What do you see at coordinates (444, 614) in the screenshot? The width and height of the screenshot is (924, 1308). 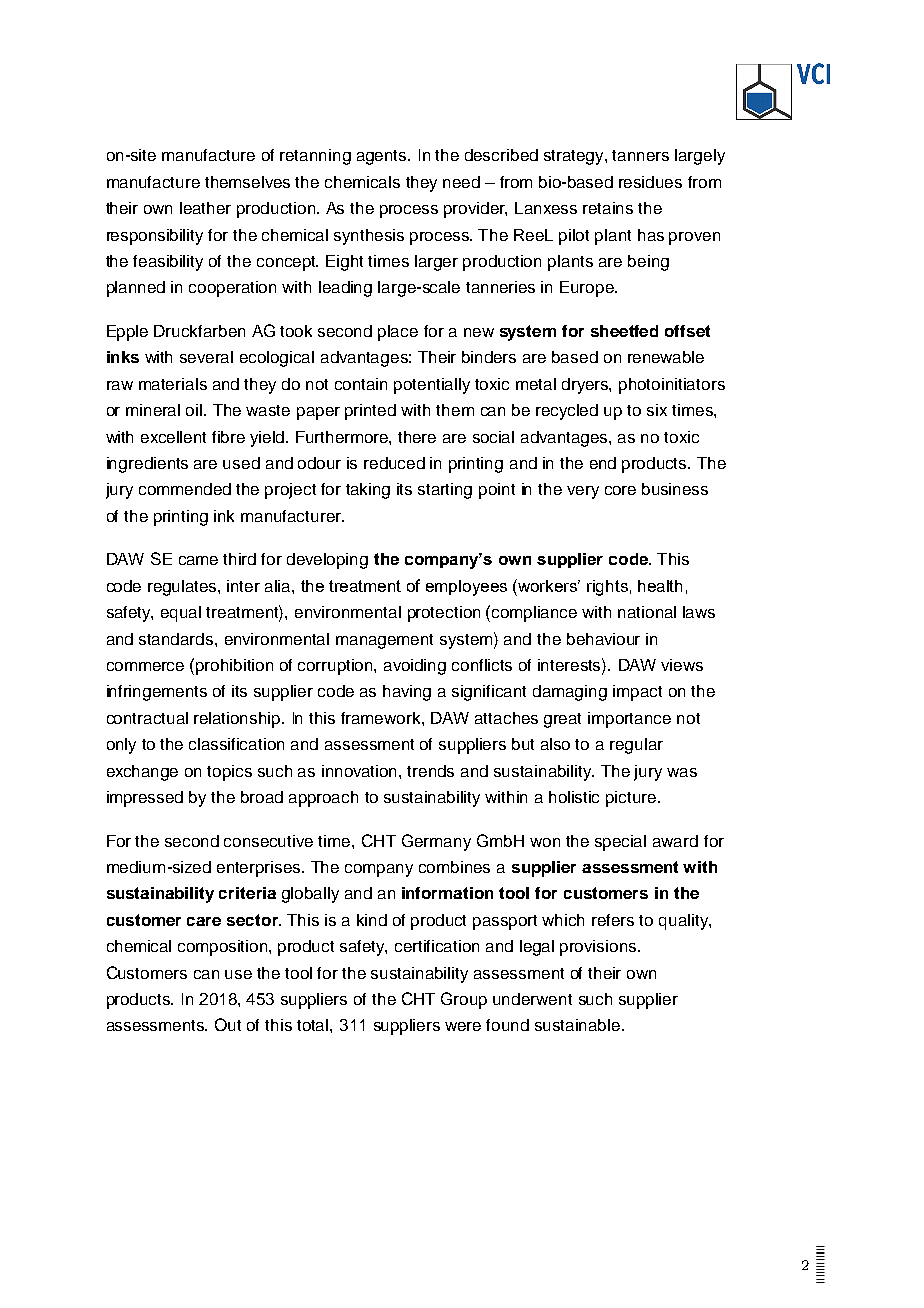 I see `protection` at bounding box center [444, 614].
